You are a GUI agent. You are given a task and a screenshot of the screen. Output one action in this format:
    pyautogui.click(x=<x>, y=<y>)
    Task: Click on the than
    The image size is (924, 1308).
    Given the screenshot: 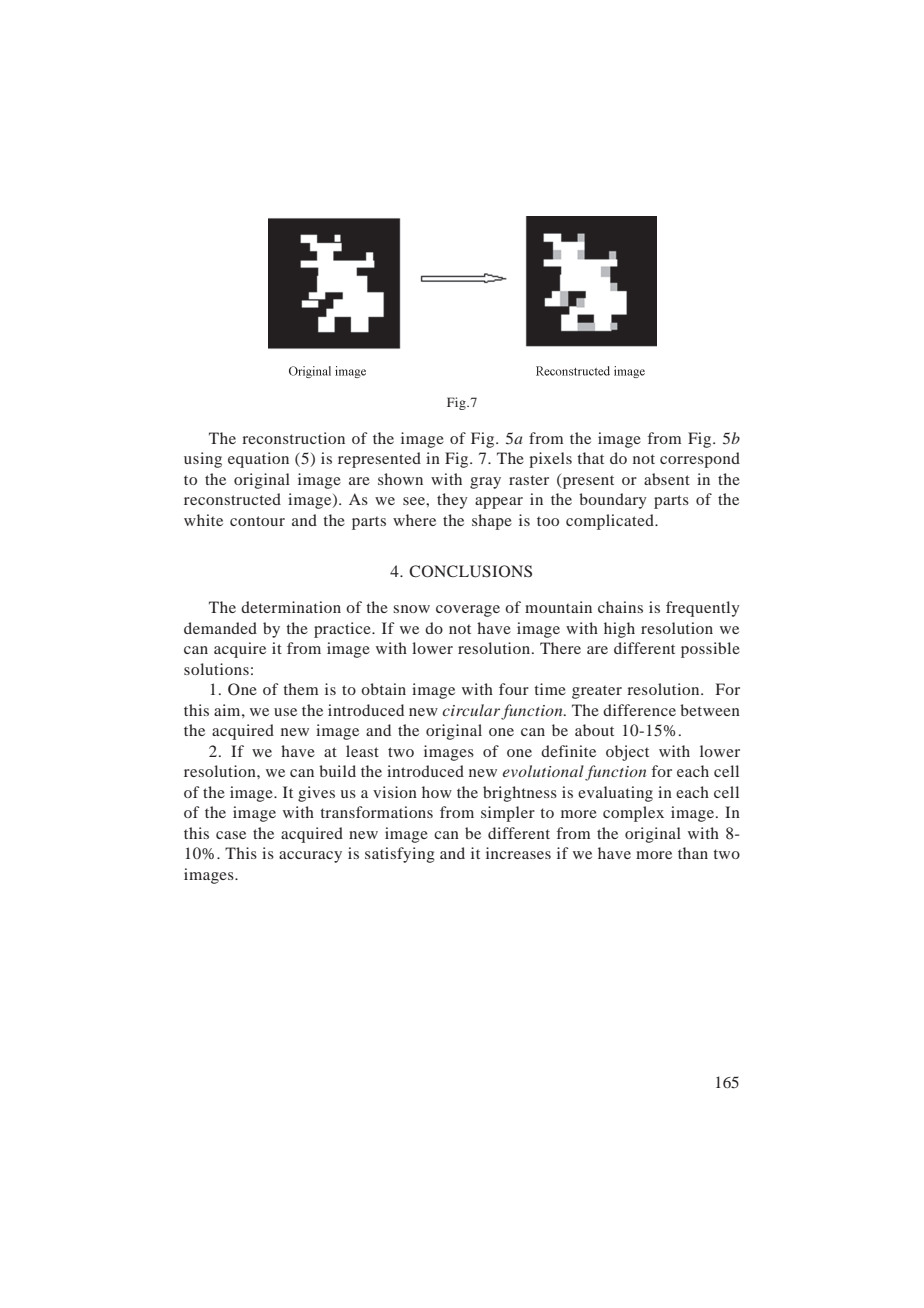 What is the action you would take?
    pyautogui.click(x=693, y=853)
